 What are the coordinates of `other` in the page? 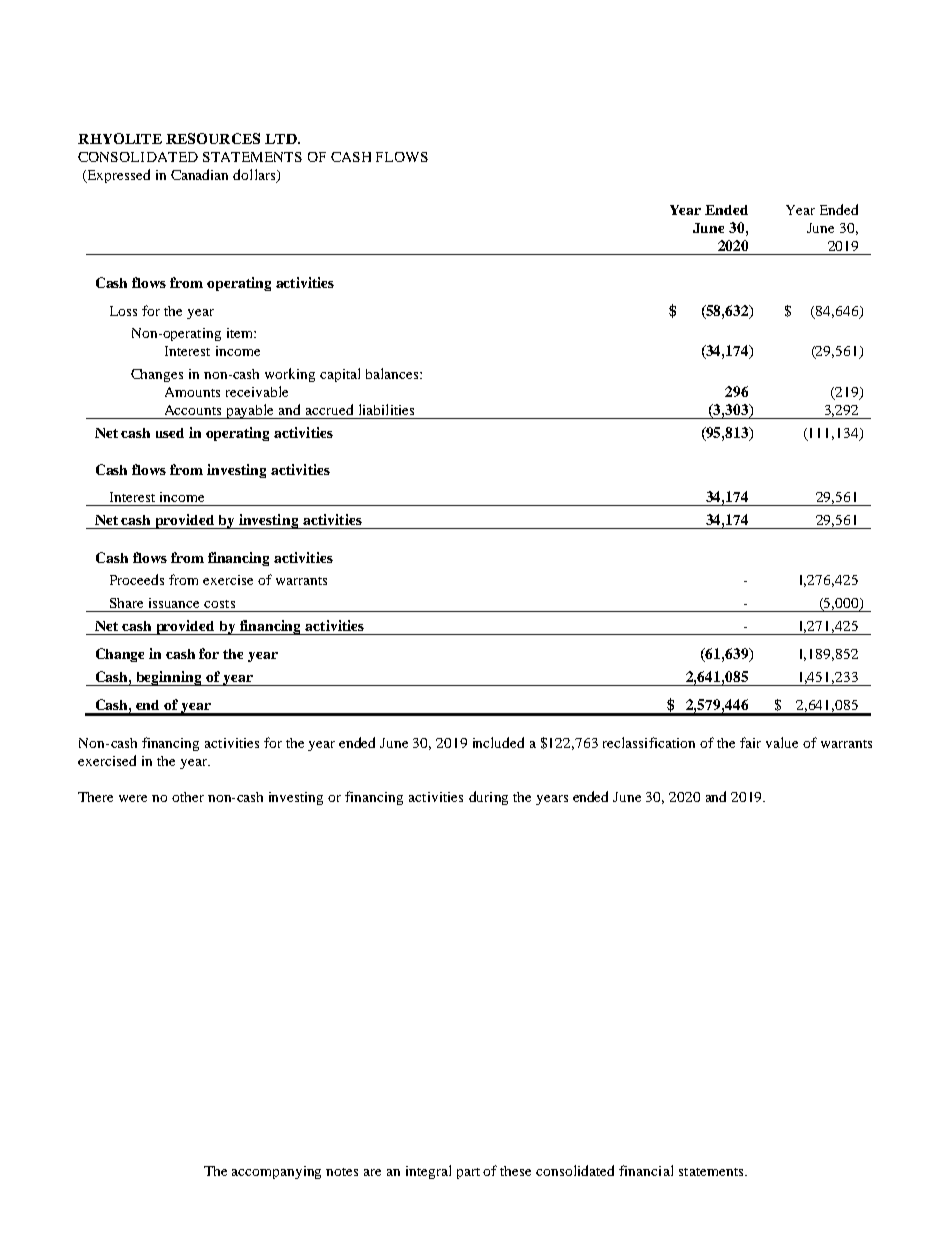 It's located at (188, 797).
